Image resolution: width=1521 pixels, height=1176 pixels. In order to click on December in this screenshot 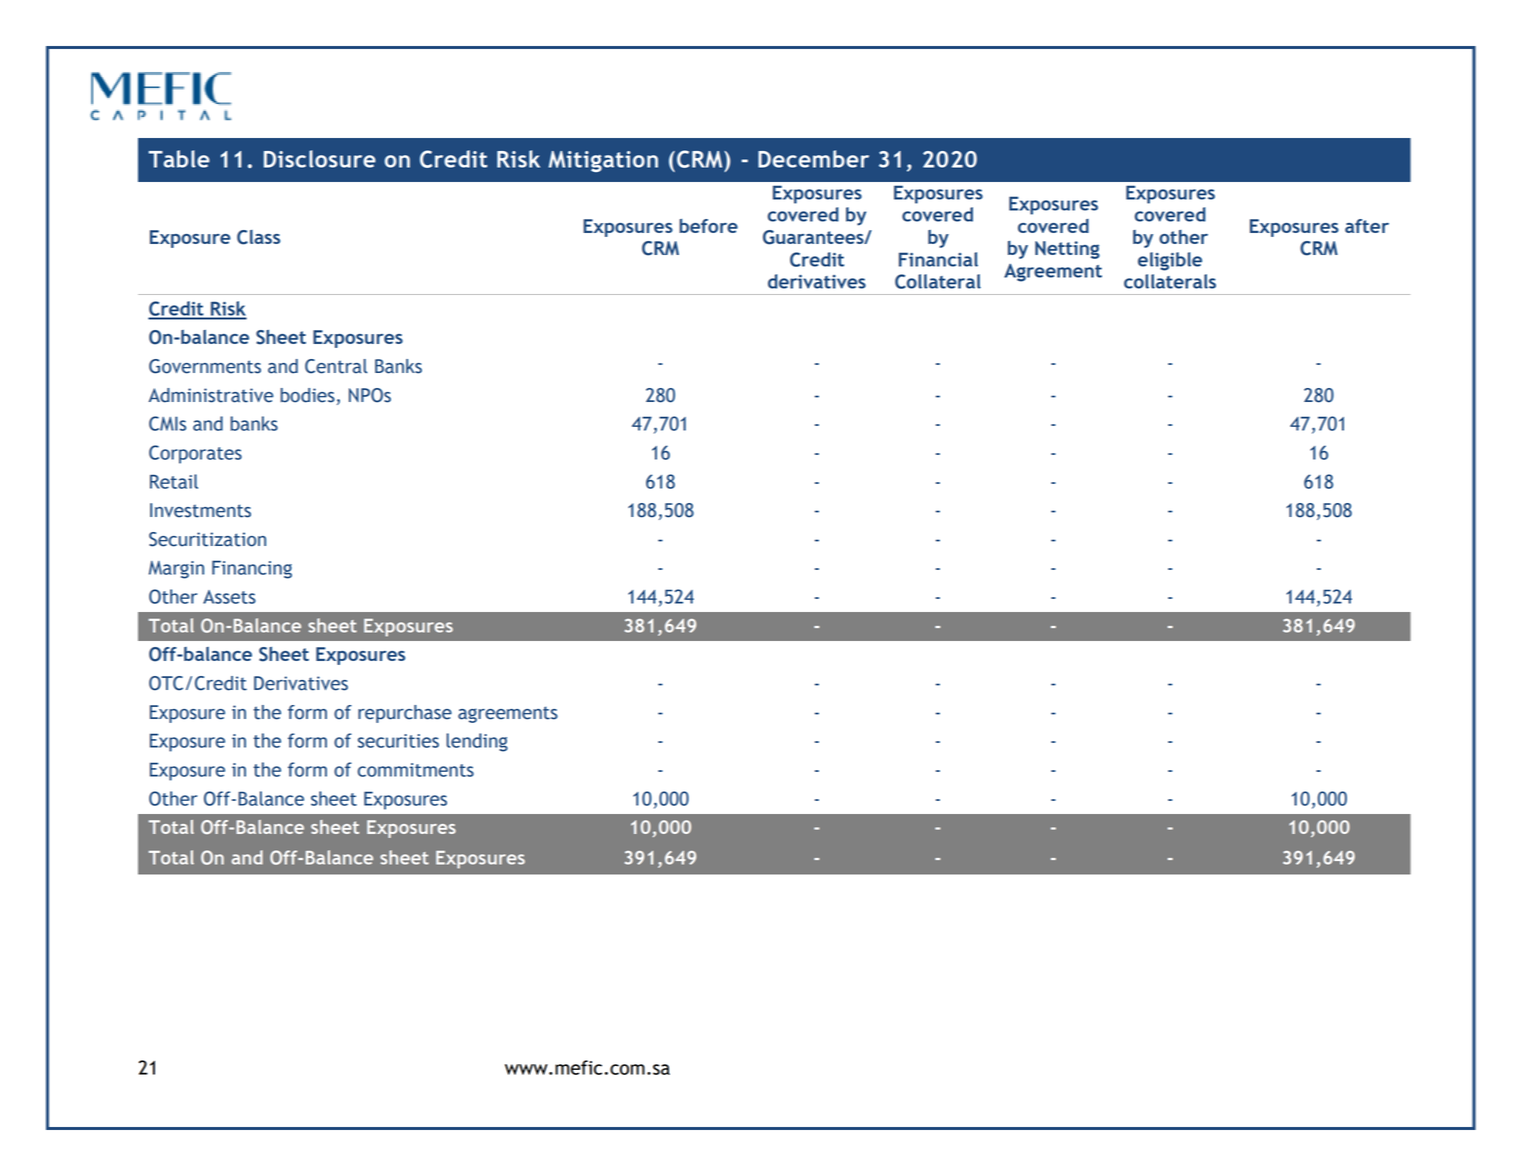, I will do `click(813, 159)`.
